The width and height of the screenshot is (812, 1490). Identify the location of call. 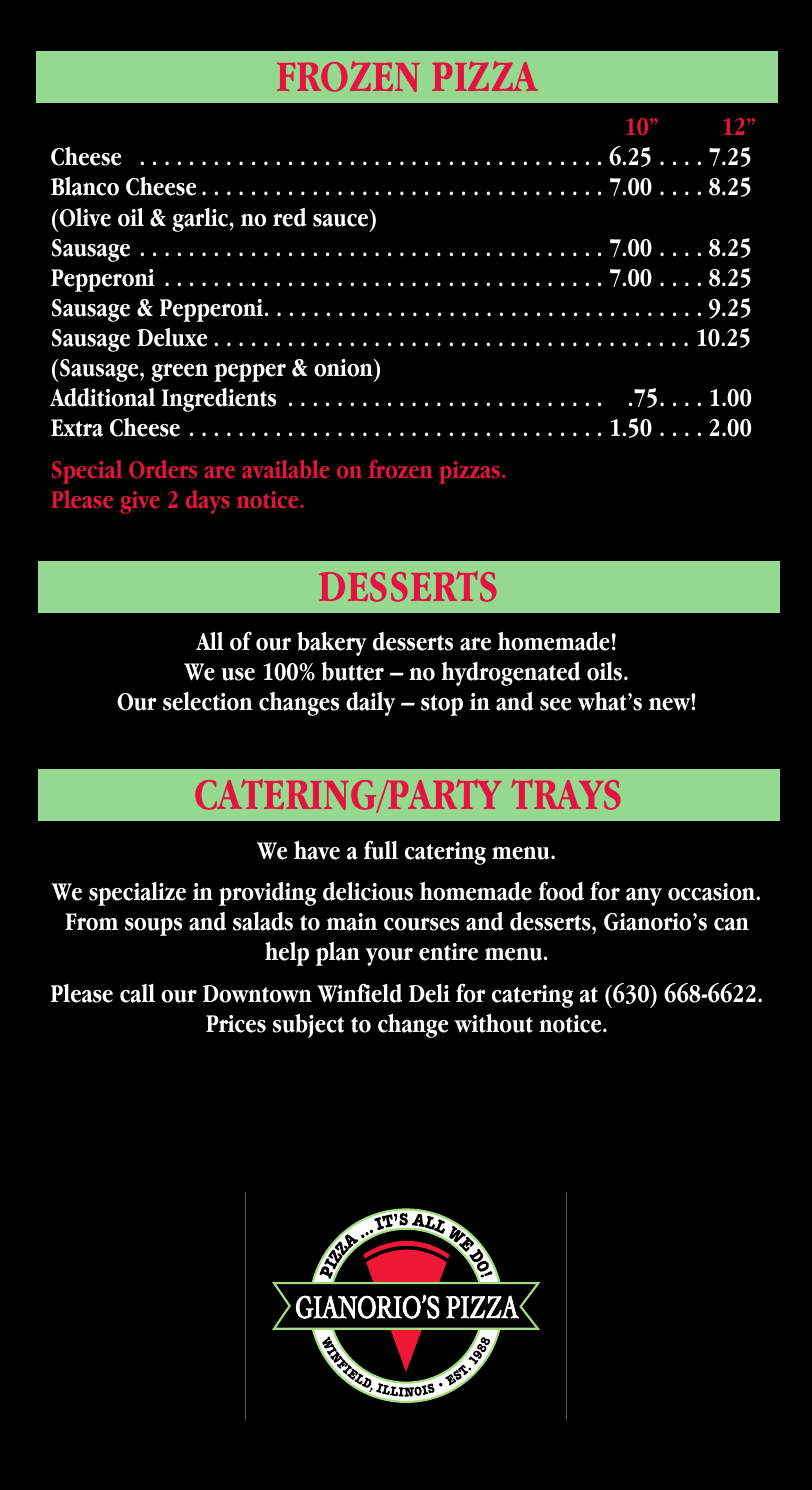
(137, 993).
